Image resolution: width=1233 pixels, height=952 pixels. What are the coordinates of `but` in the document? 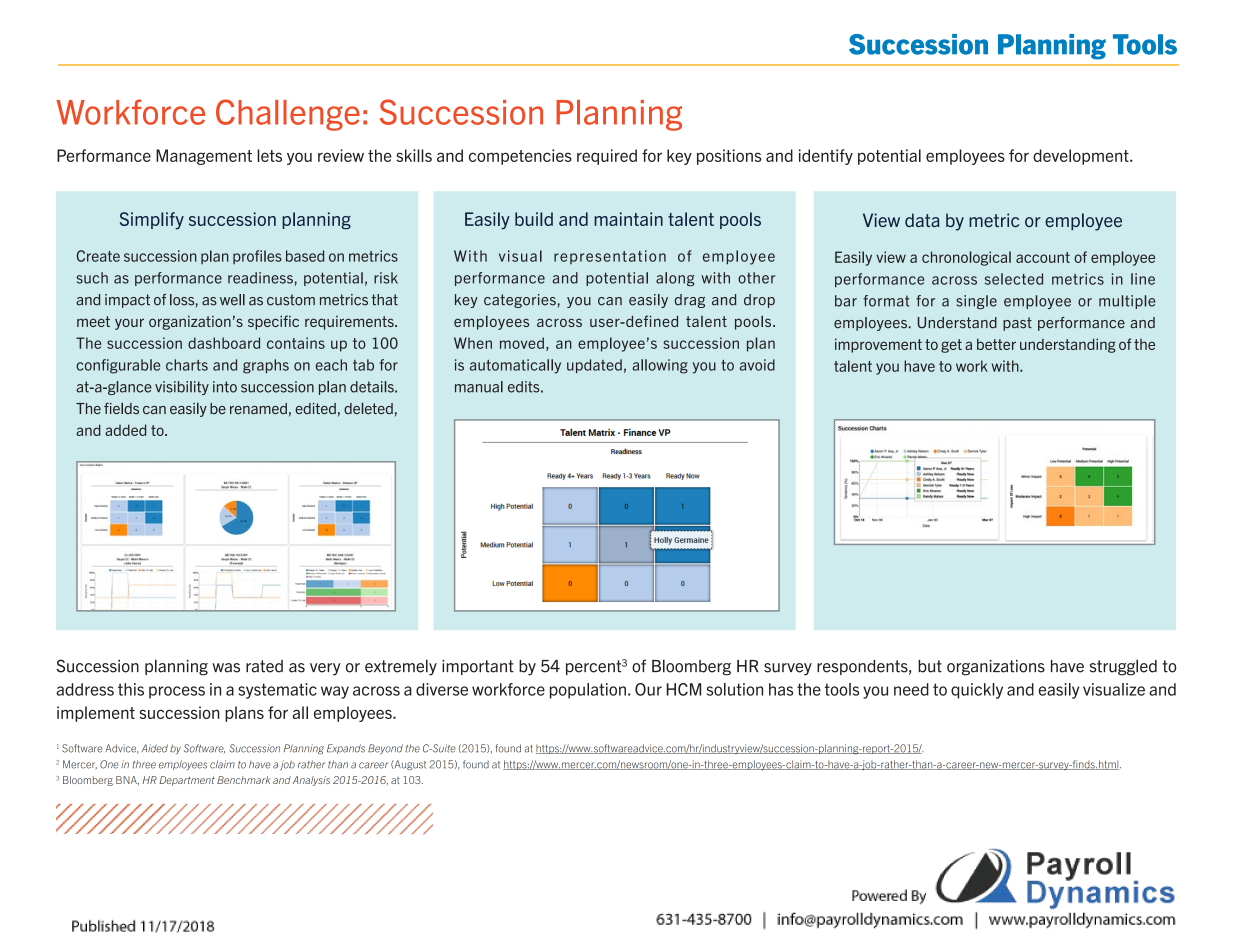 It's located at (930, 666).
